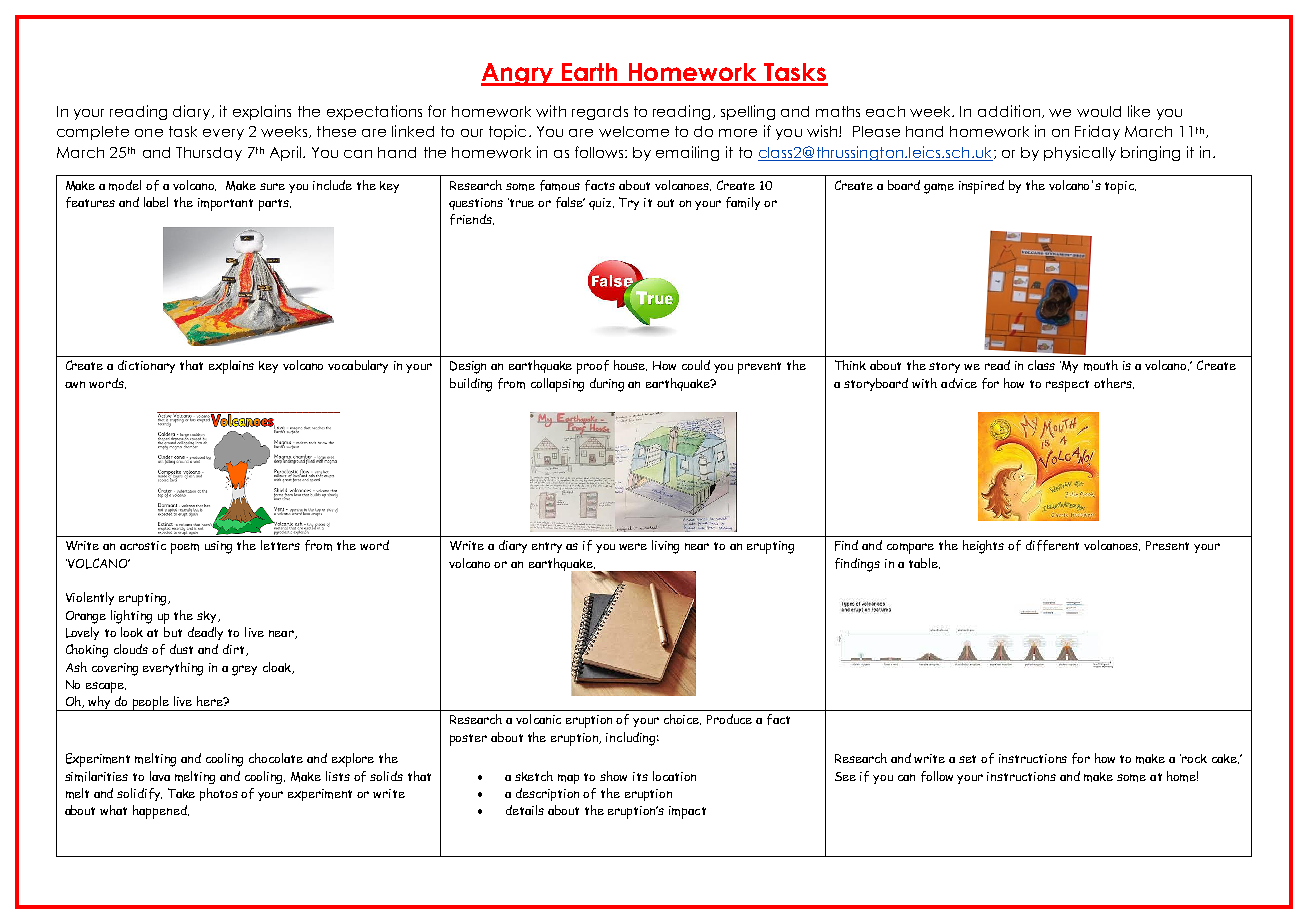  What do you see at coordinates (1101, 365) in the image?
I see `mouth` at bounding box center [1101, 365].
